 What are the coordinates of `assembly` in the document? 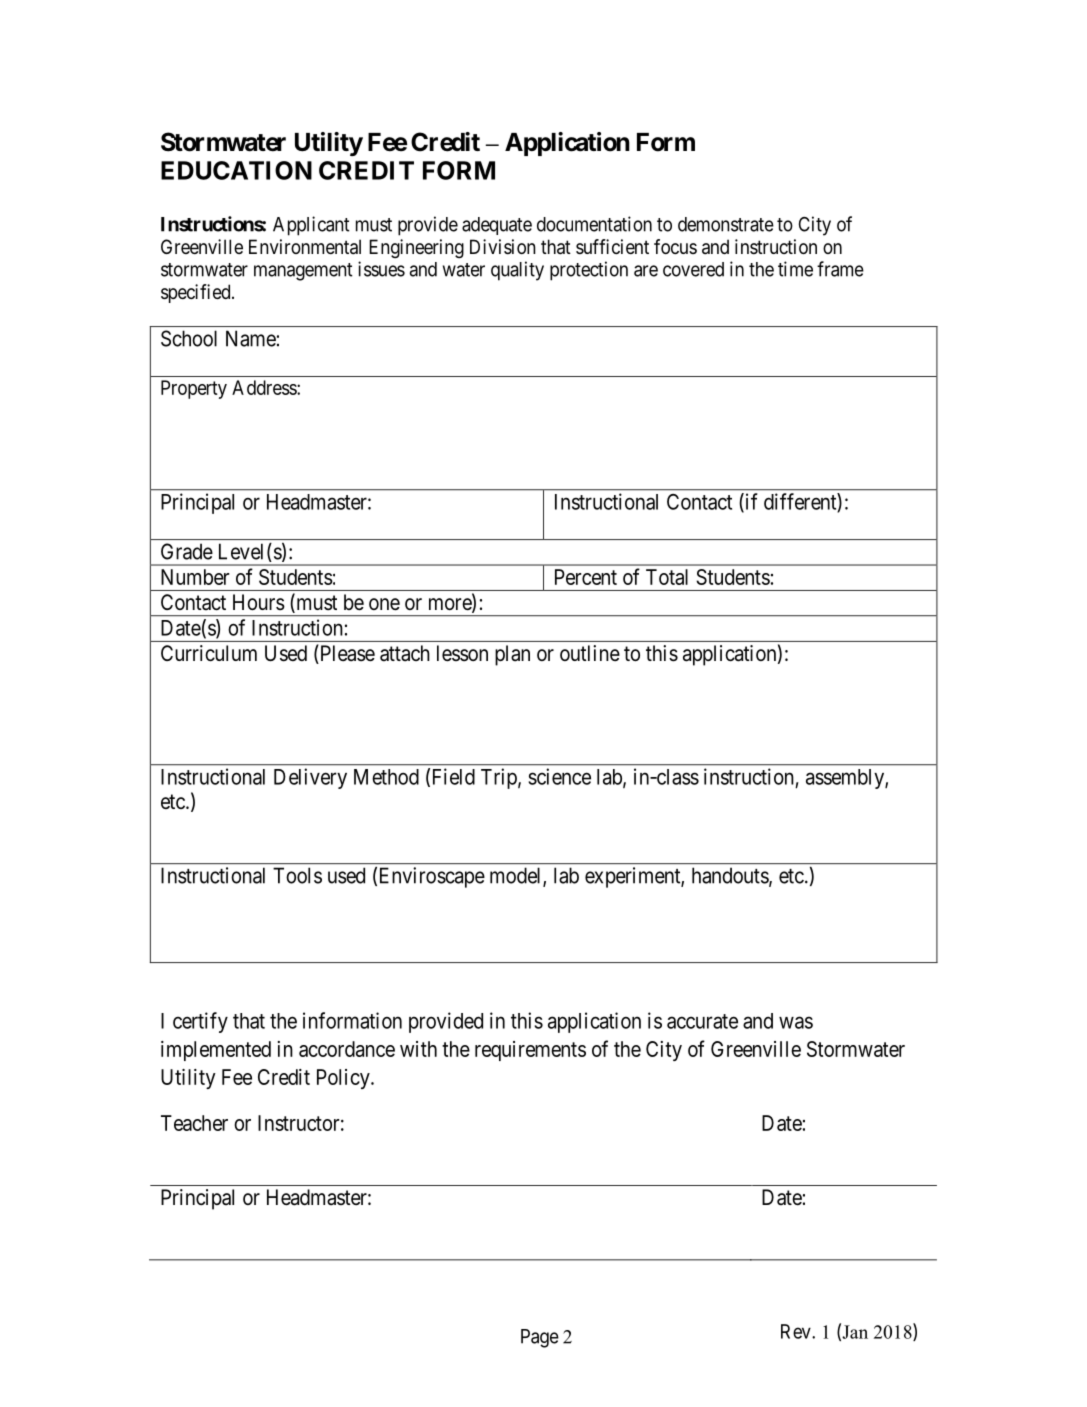 It's located at (846, 779).
